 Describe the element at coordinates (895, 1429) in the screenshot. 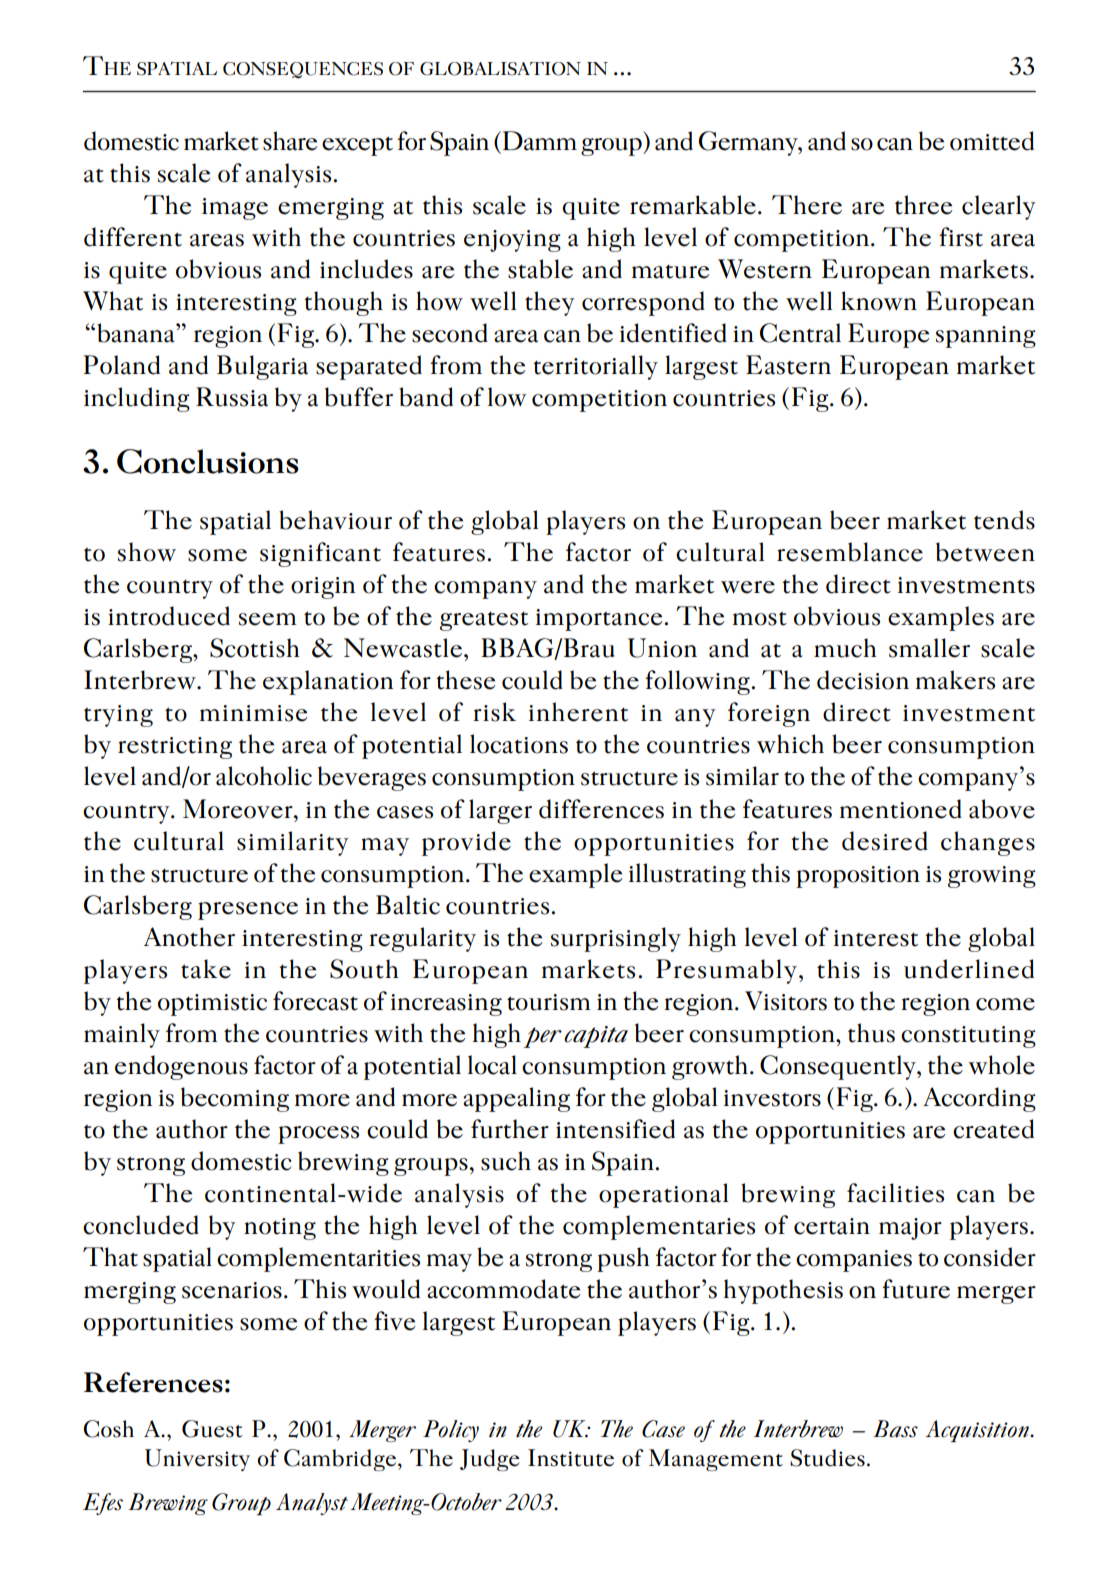

I see `Bass` at that location.
